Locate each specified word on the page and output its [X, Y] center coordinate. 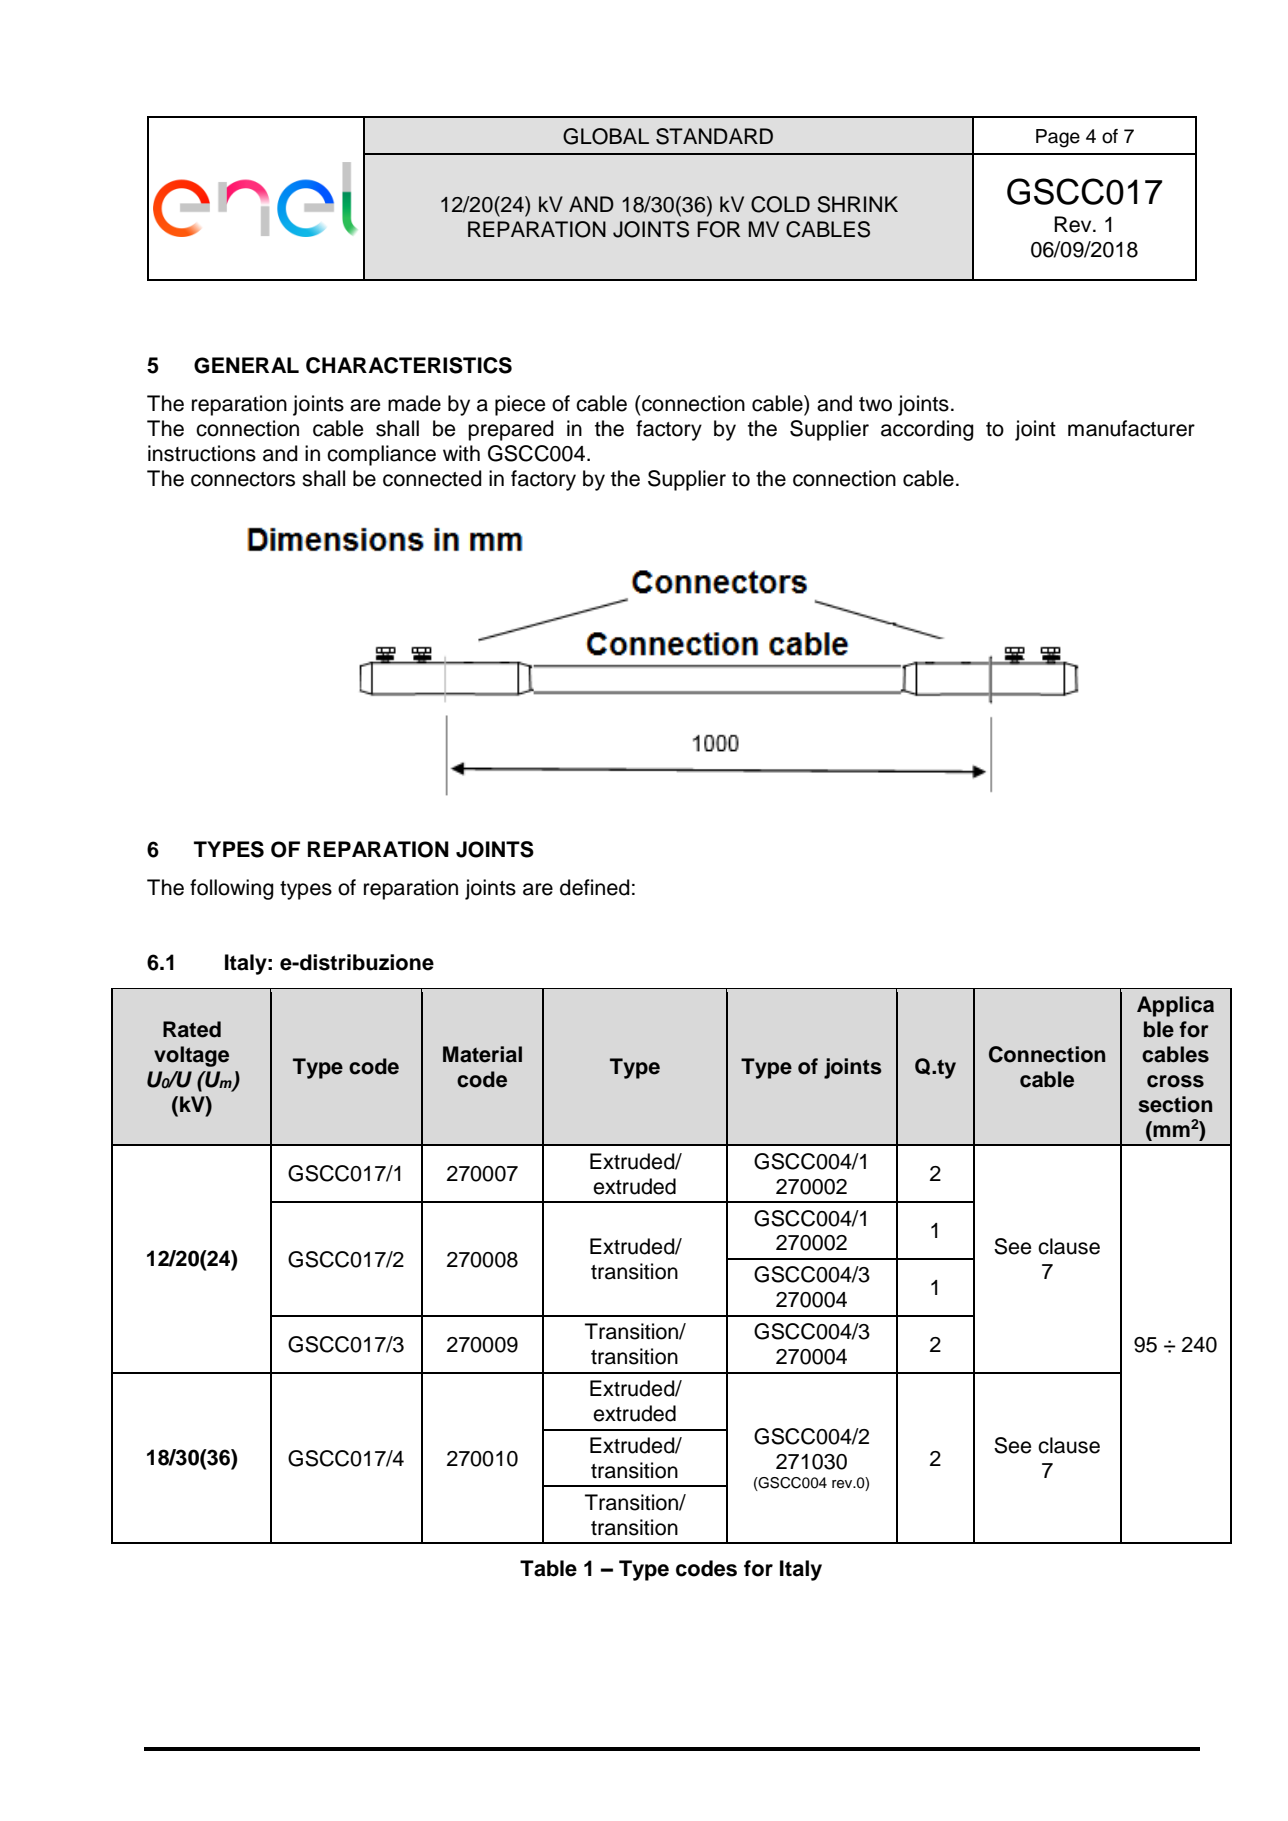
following [232, 889]
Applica [1175, 1006]
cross [1175, 1081]
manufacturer [1131, 428]
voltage [191, 1056]
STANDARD [714, 136]
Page [1058, 138]
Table [548, 1568]
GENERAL [246, 365]
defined [595, 887]
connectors [243, 479]
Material [482, 1054]
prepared [511, 430]
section [1175, 1104]
